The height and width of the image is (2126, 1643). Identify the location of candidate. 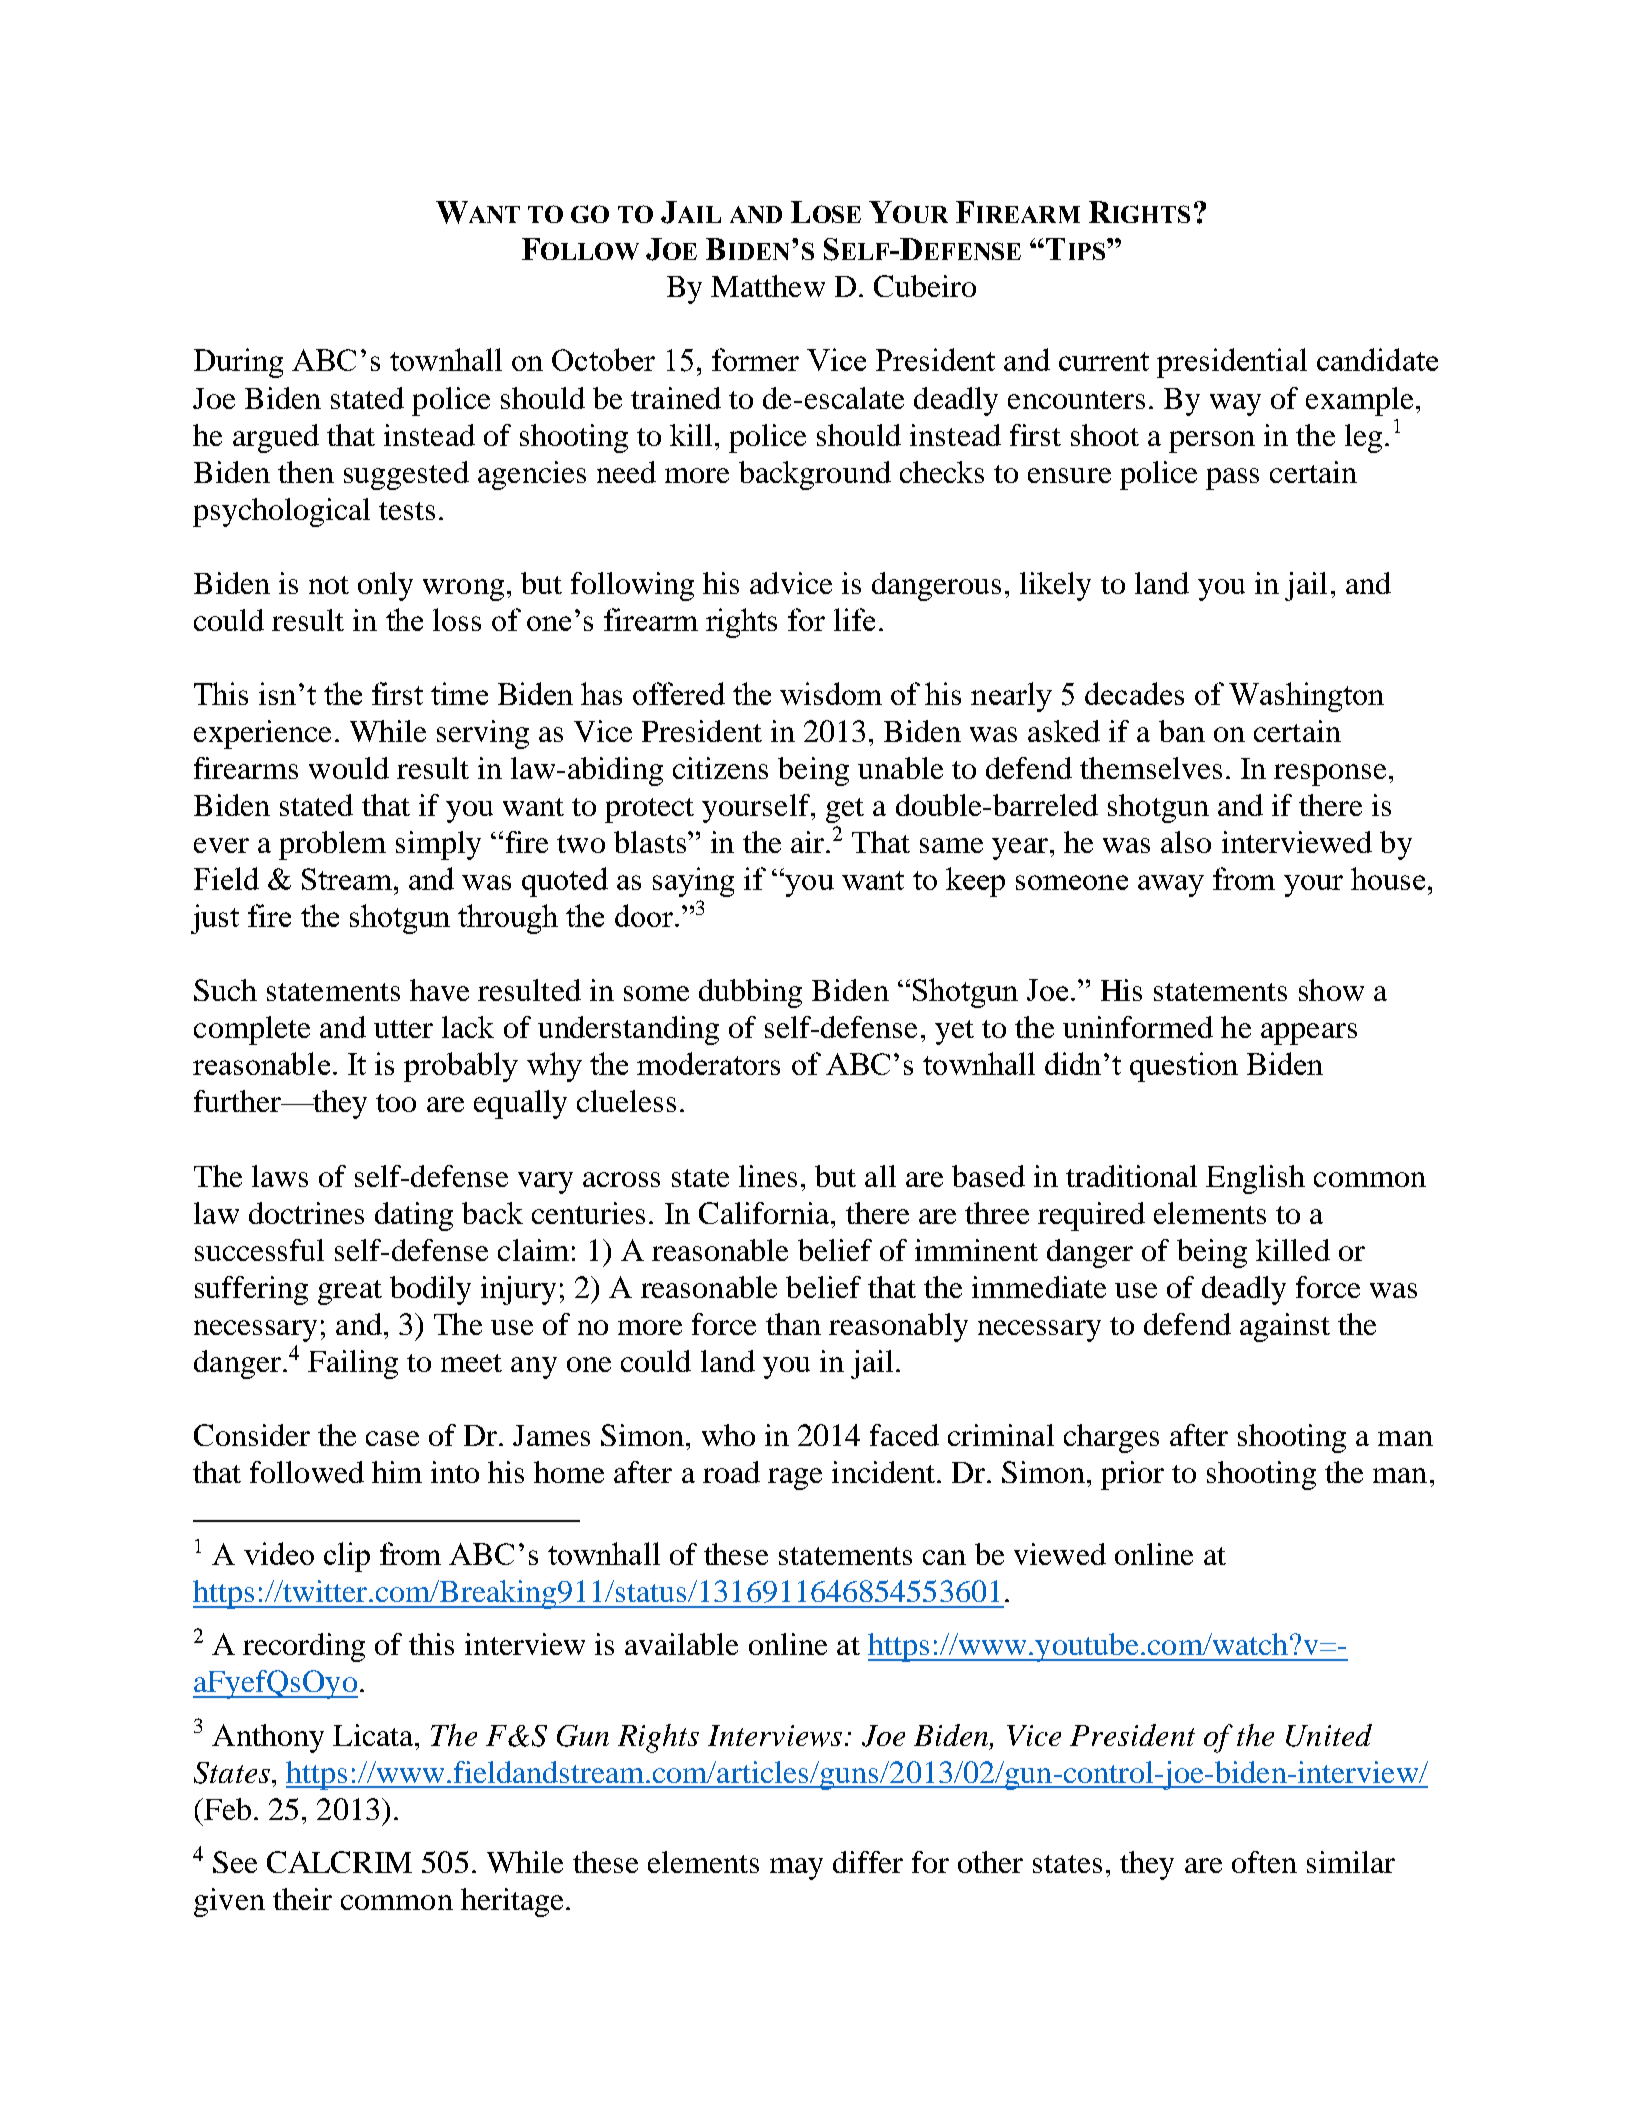
(1377, 359).
